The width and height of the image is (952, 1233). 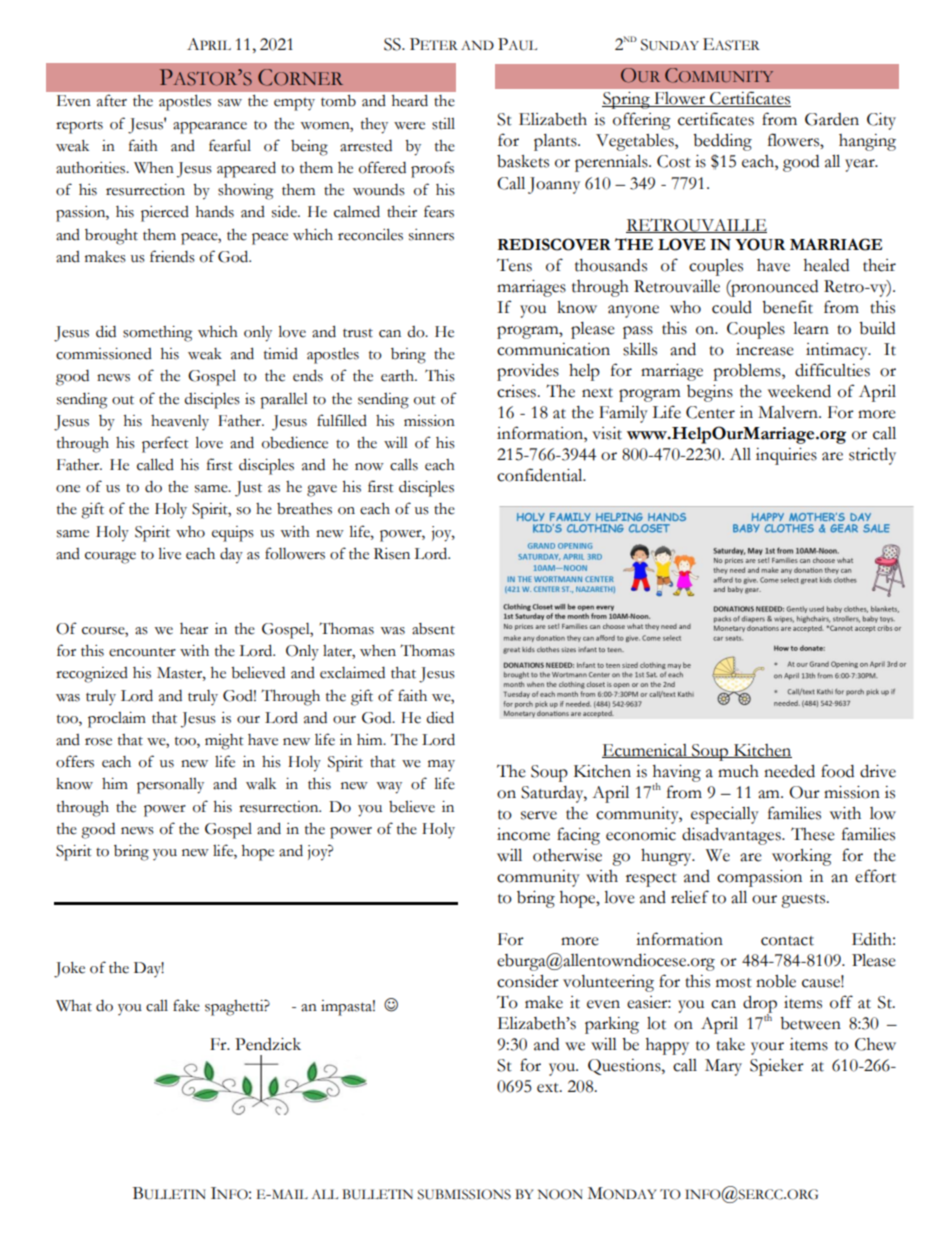 I want to click on heavenly, so click(x=180, y=422).
